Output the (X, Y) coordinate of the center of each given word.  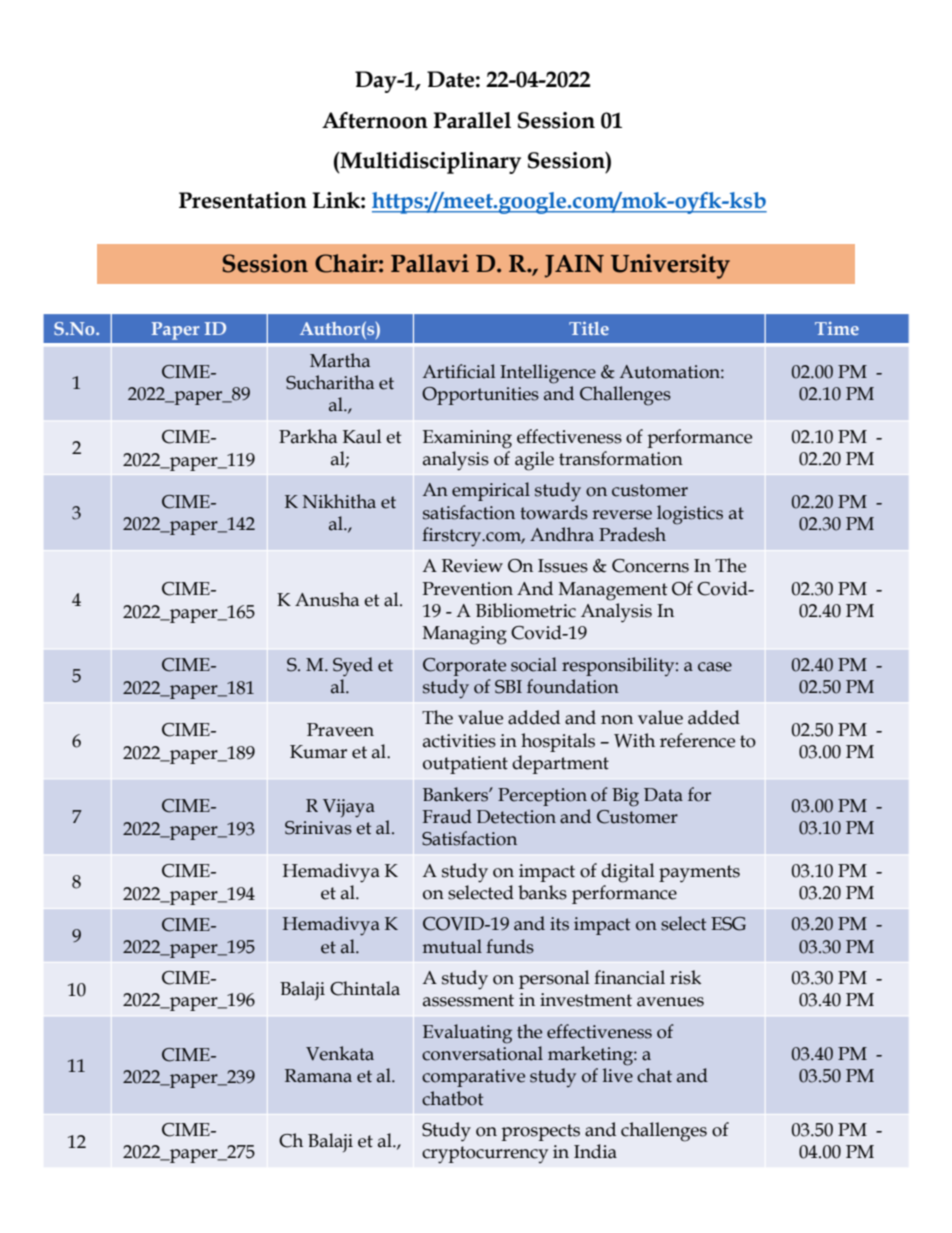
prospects (540, 1132)
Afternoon (375, 120)
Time (837, 328)
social (534, 664)
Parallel (472, 120)
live (618, 1075)
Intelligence (548, 374)
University (670, 266)
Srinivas (318, 828)
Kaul (362, 436)
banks (542, 892)
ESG (728, 924)
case (715, 667)
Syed (353, 666)
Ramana (318, 1076)
